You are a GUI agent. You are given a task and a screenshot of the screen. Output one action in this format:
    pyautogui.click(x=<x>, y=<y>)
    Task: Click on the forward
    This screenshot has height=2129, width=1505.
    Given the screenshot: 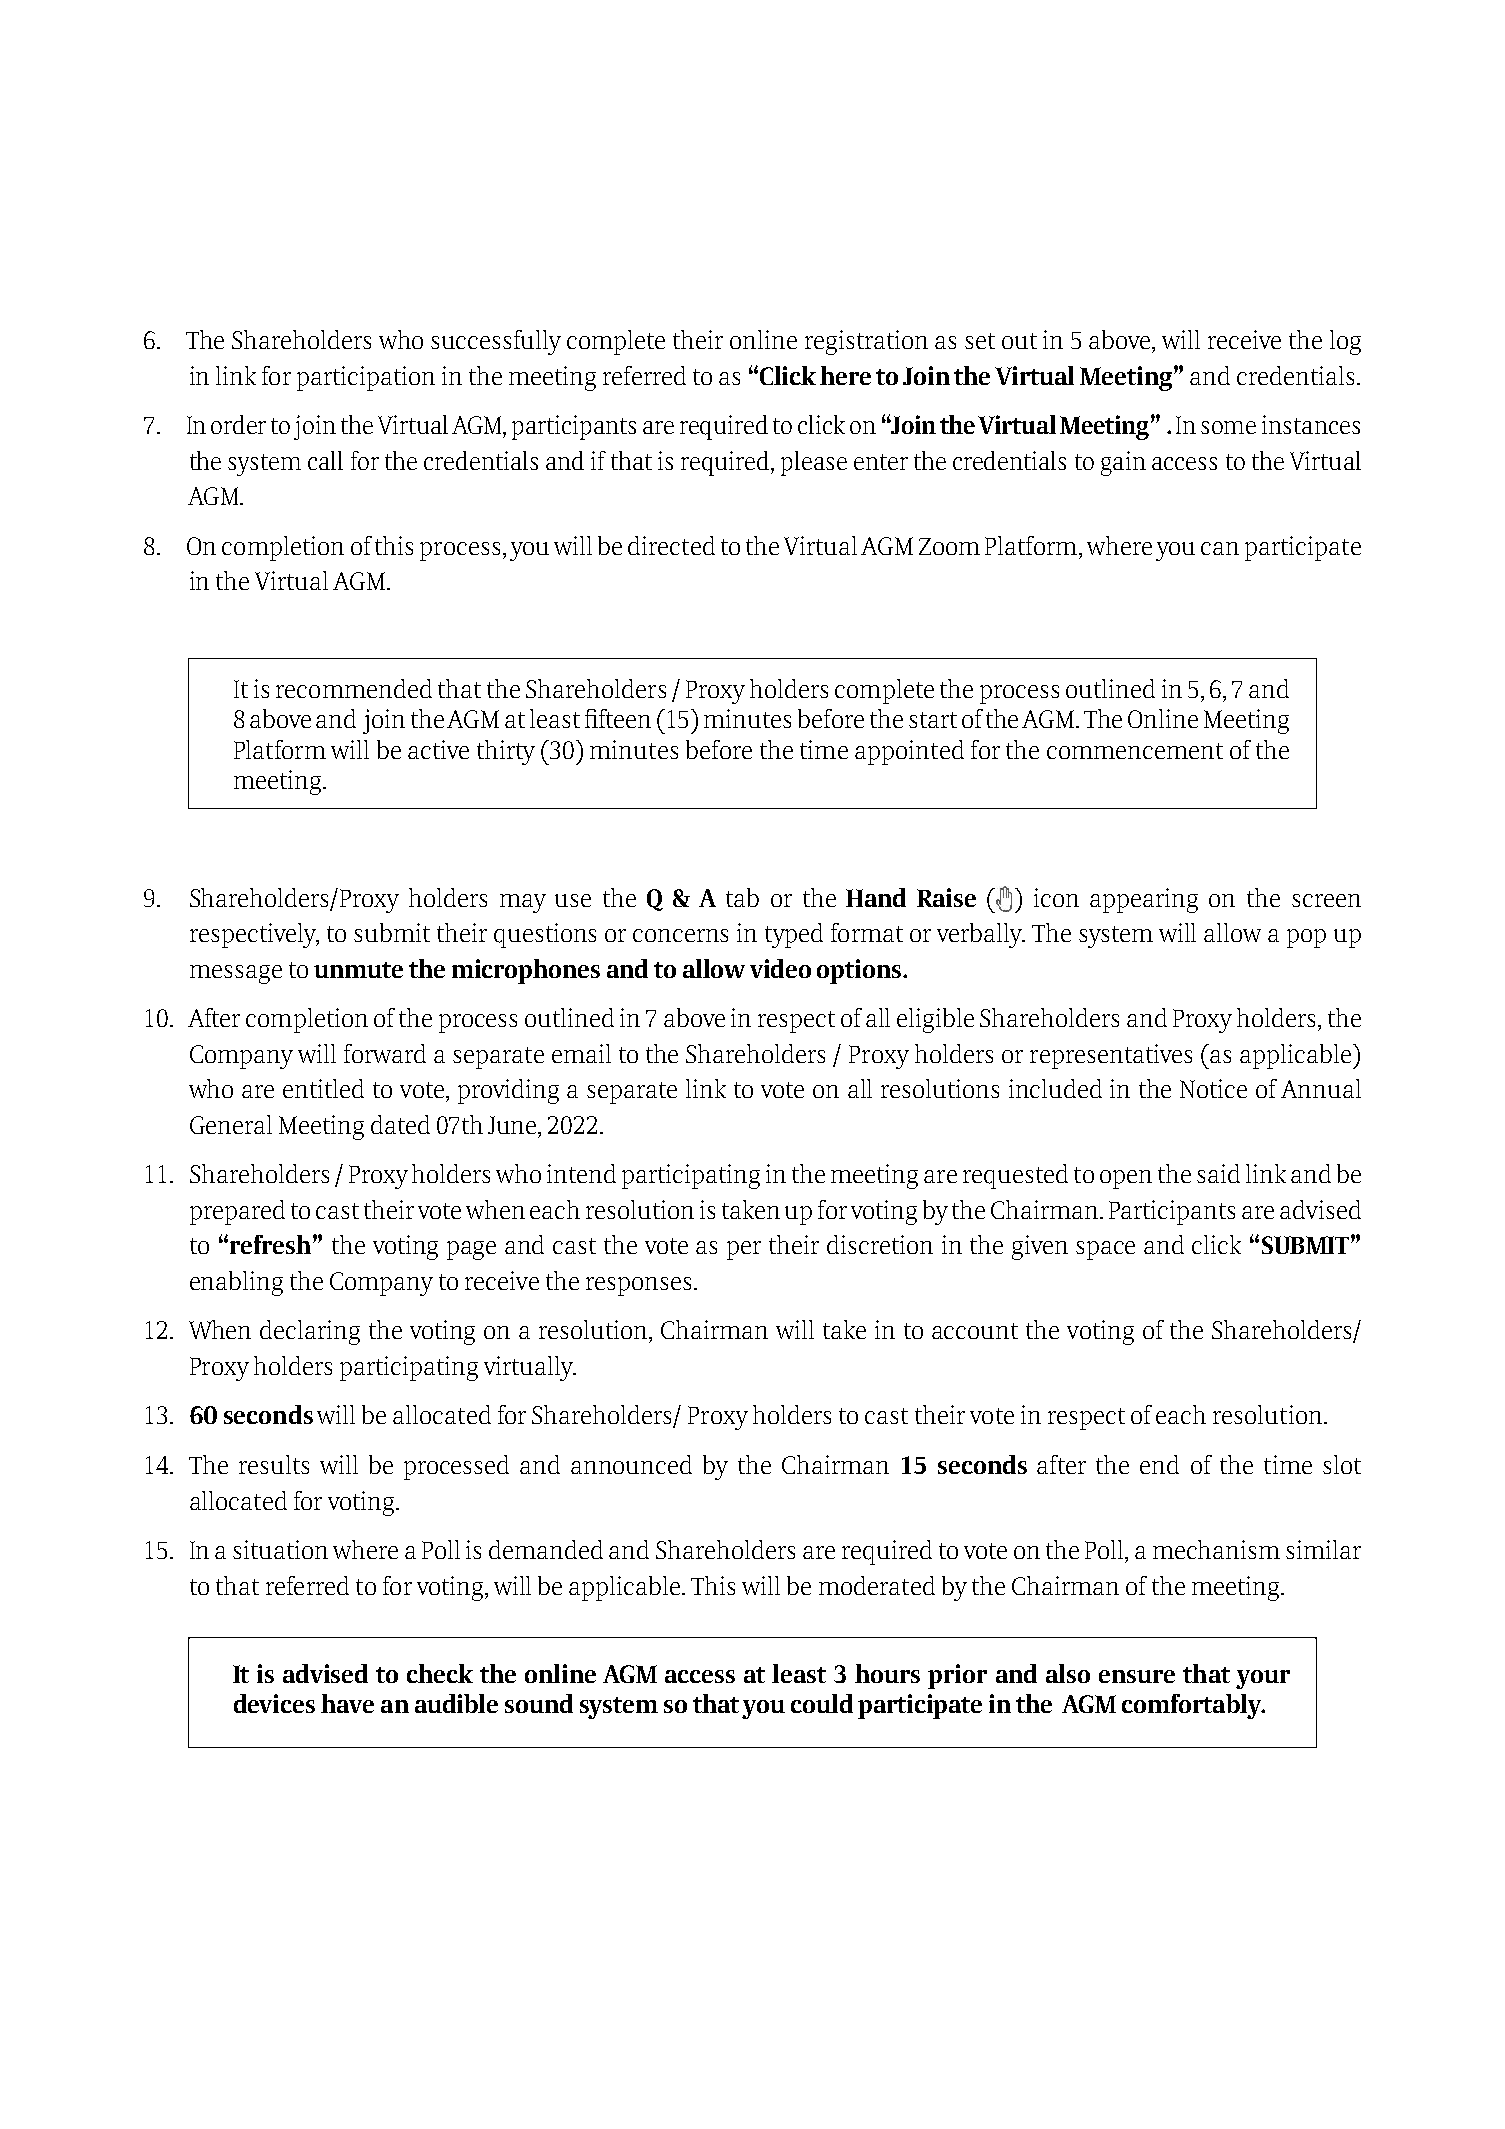 What is the action you would take?
    pyautogui.click(x=385, y=1053)
